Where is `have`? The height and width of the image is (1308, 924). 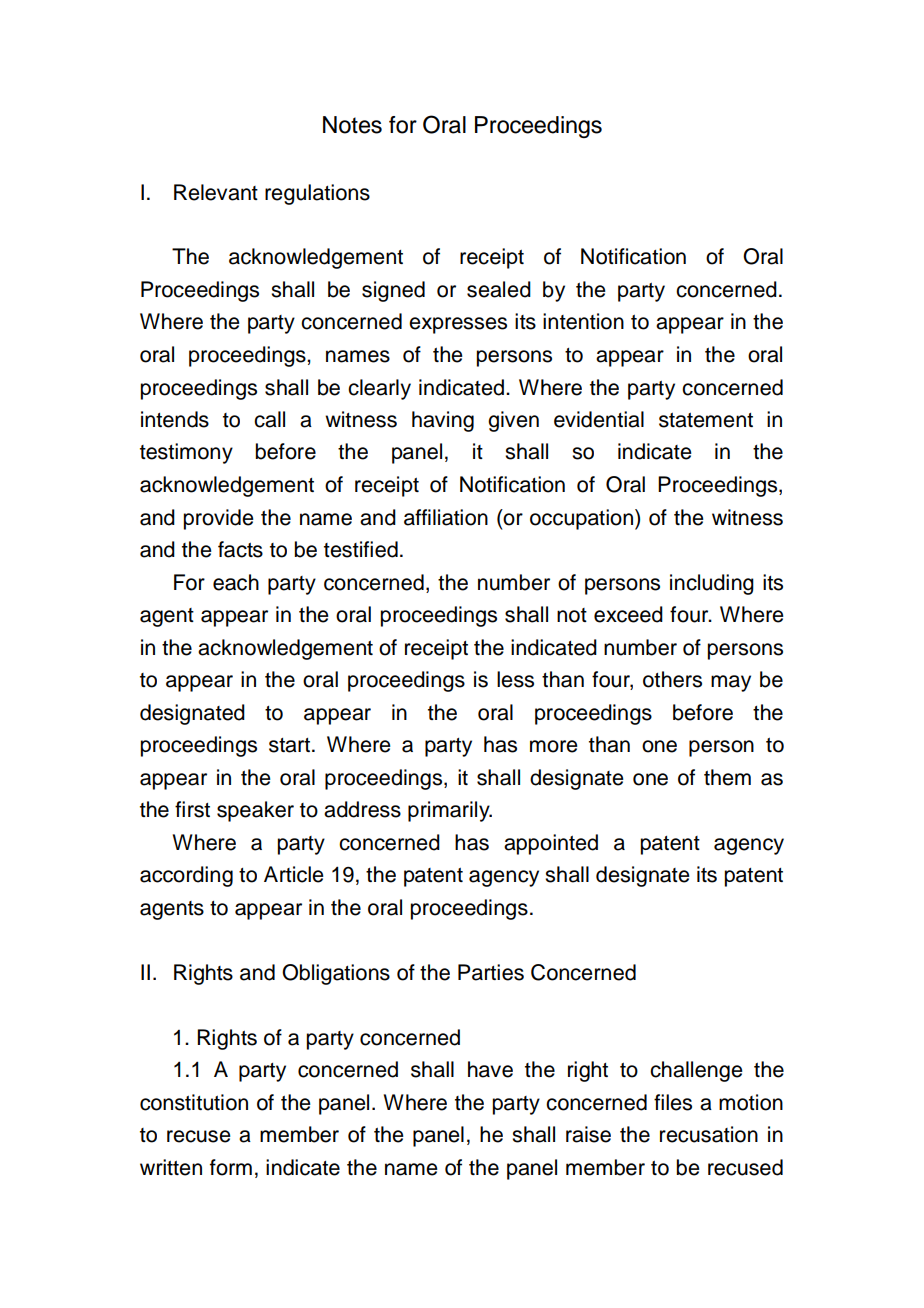 have is located at coordinates (490, 1069).
